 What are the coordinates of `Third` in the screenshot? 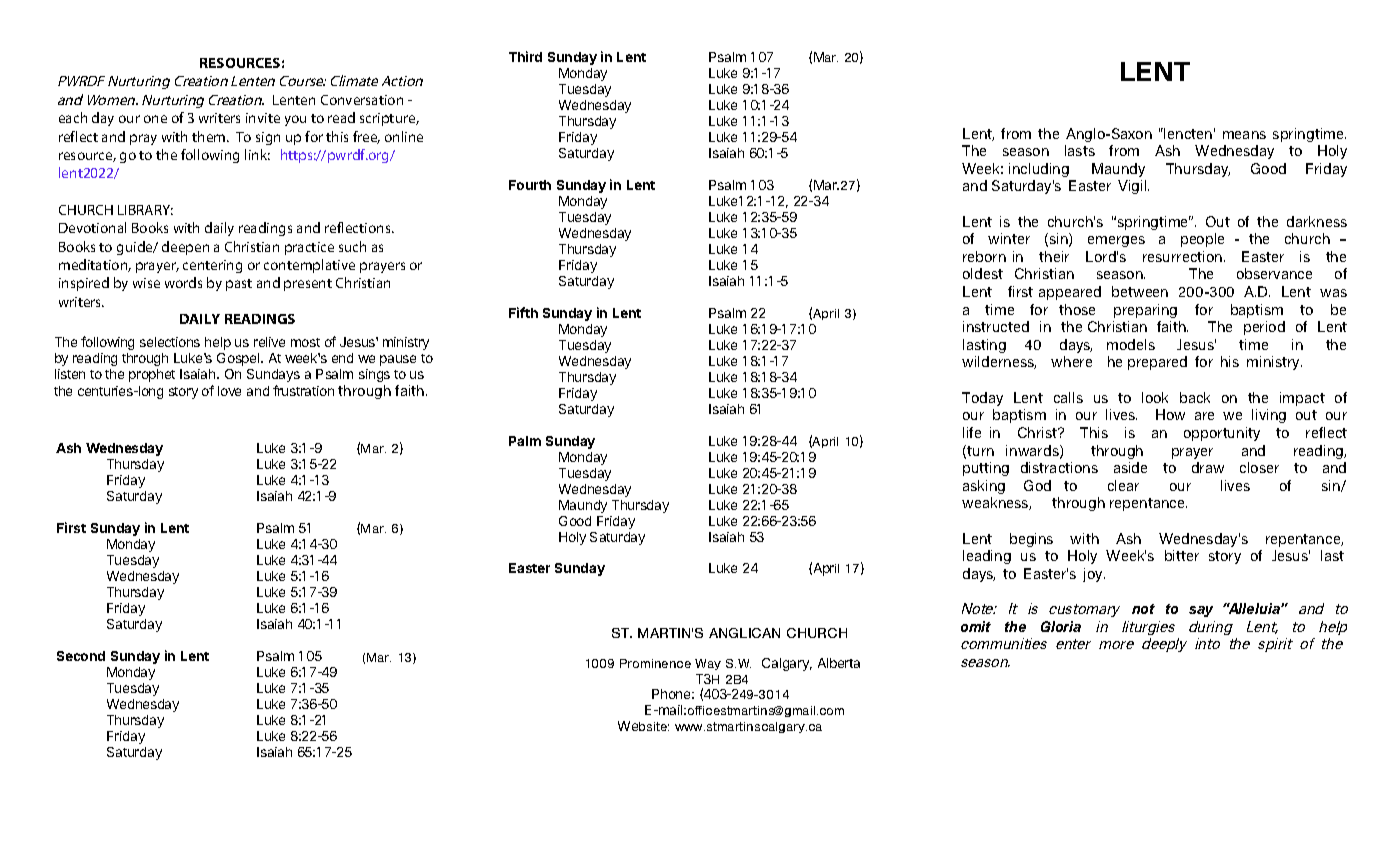 It's located at (525, 56).
